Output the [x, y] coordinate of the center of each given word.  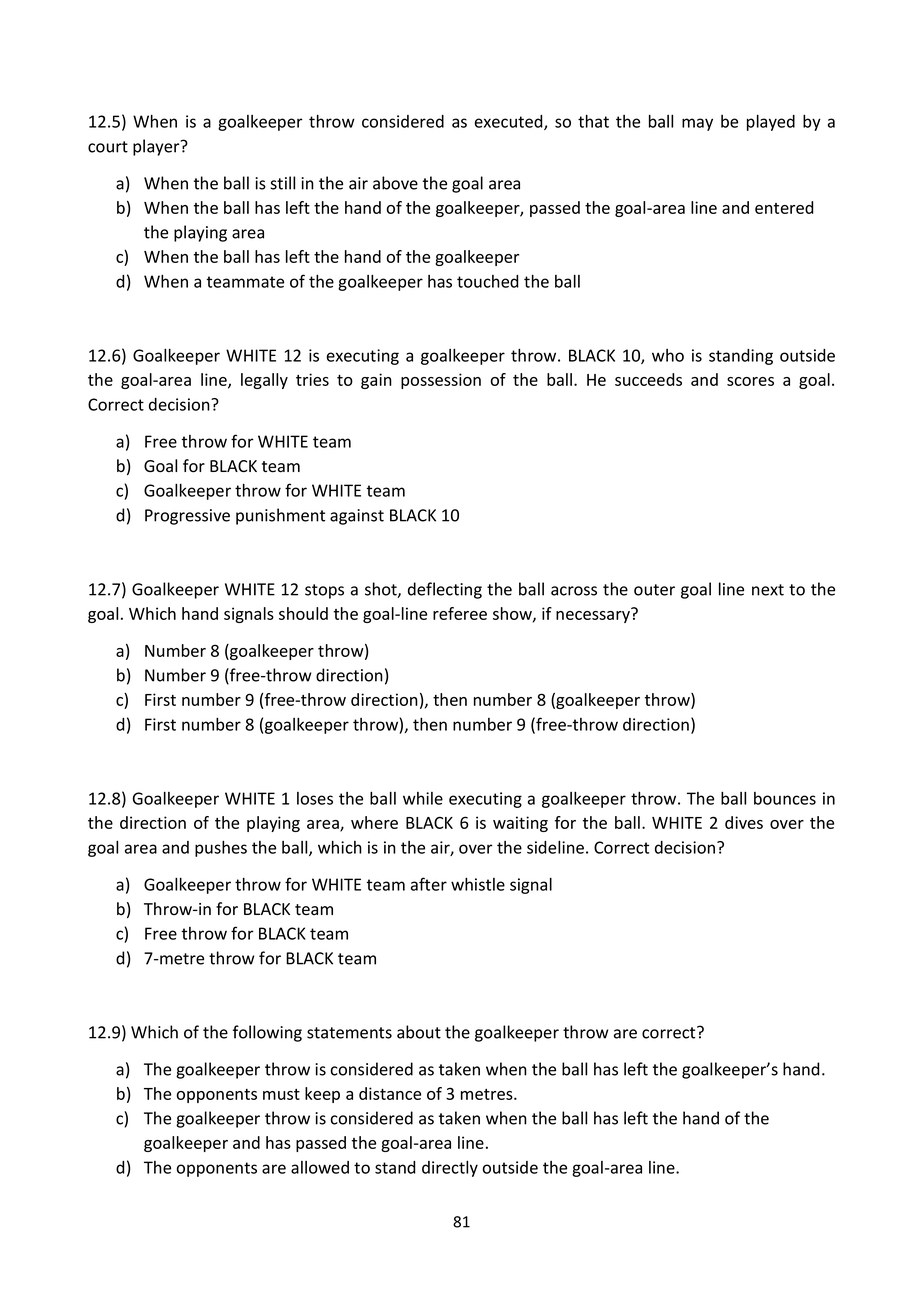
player [157, 147]
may [697, 124]
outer [654, 590]
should [303, 613]
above [395, 183]
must [281, 1094]
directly [450, 1169]
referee [460, 613]
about [419, 1032]
